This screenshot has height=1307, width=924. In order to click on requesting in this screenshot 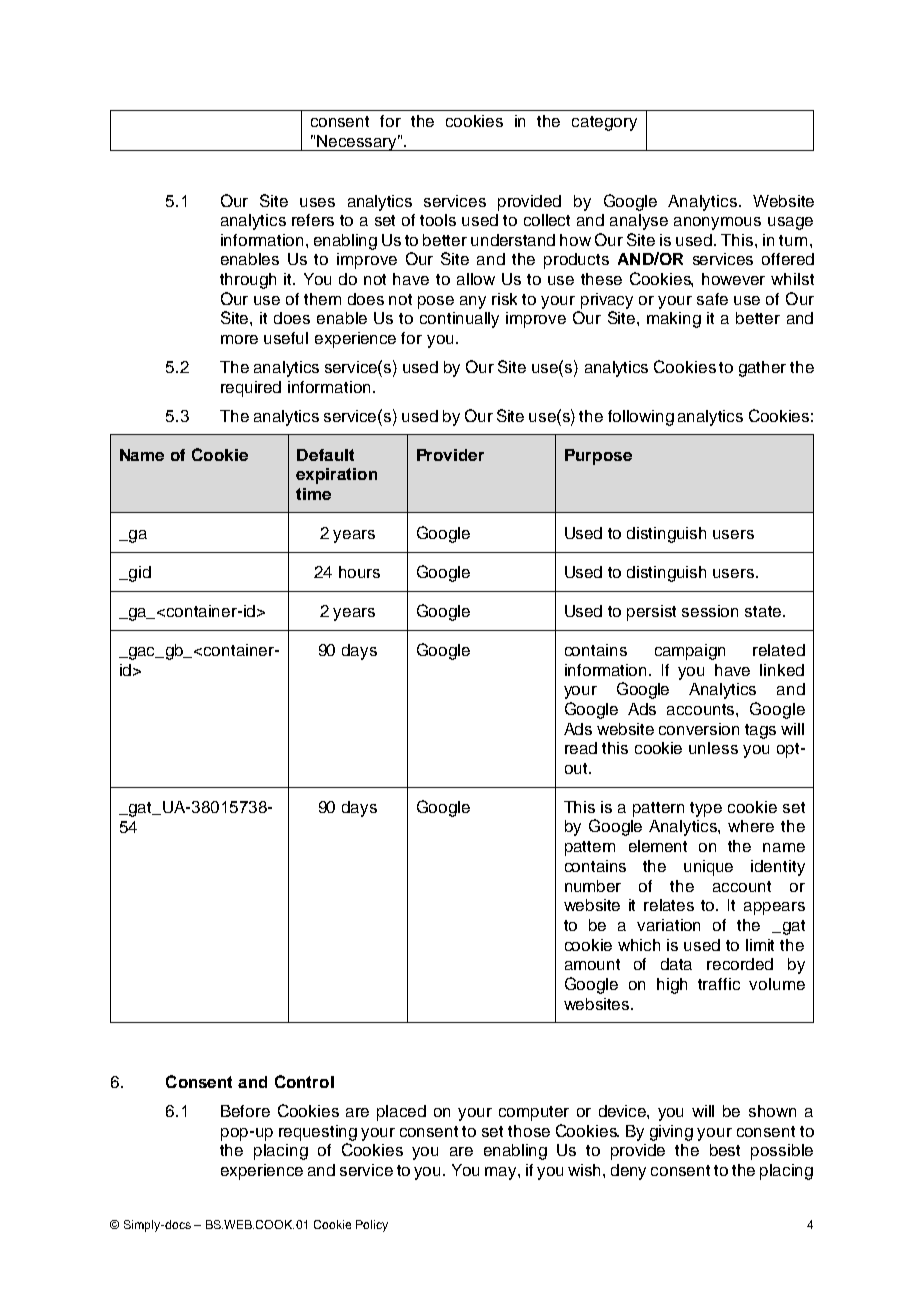, I will do `click(318, 1133)`.
